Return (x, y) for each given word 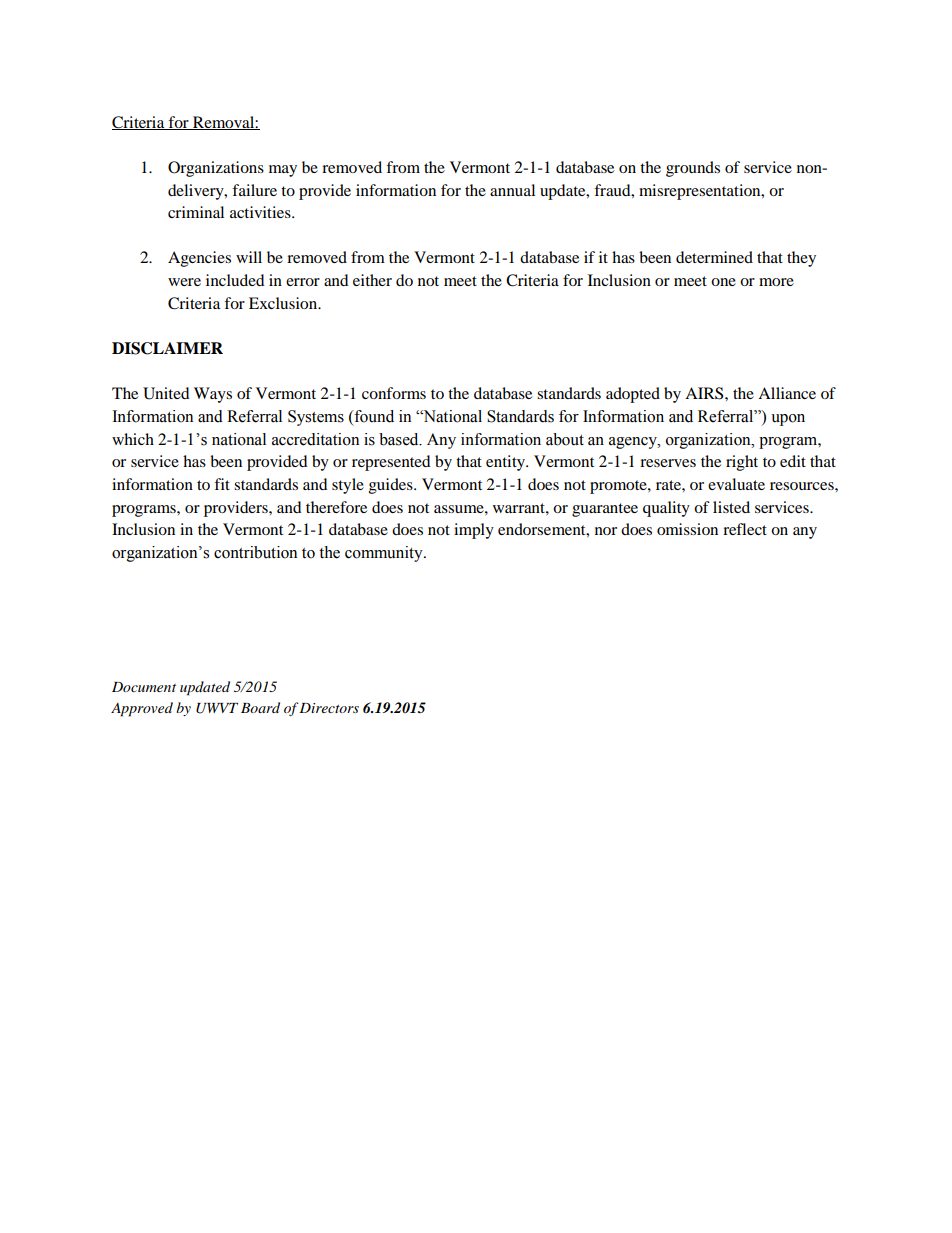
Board (260, 707)
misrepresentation (701, 192)
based (400, 439)
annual (512, 190)
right (742, 463)
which (133, 439)
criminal (196, 212)
